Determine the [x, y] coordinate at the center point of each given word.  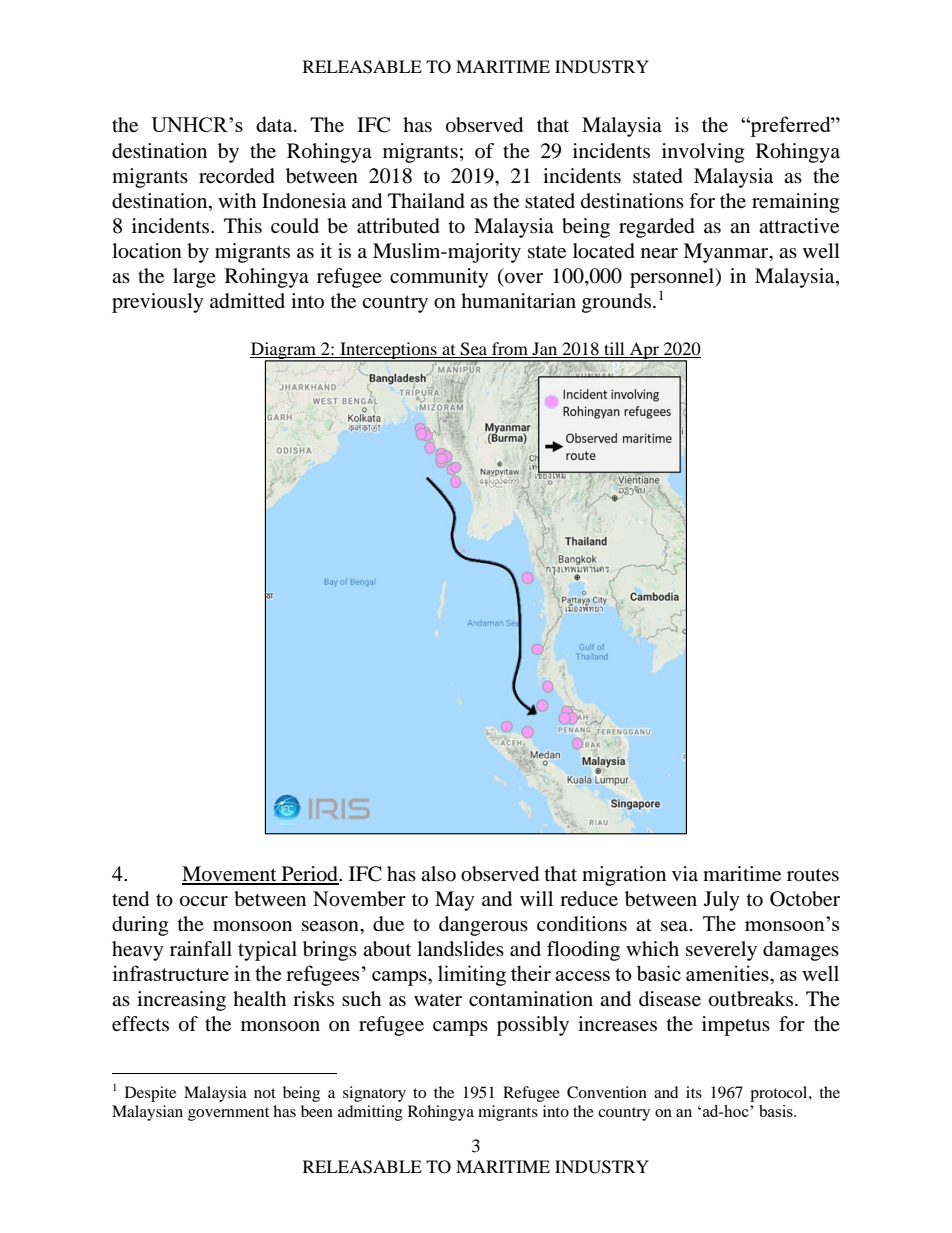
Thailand [426, 201]
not [265, 1093]
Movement [230, 875]
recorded [237, 176]
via [685, 873]
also [438, 874]
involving [703, 153]
